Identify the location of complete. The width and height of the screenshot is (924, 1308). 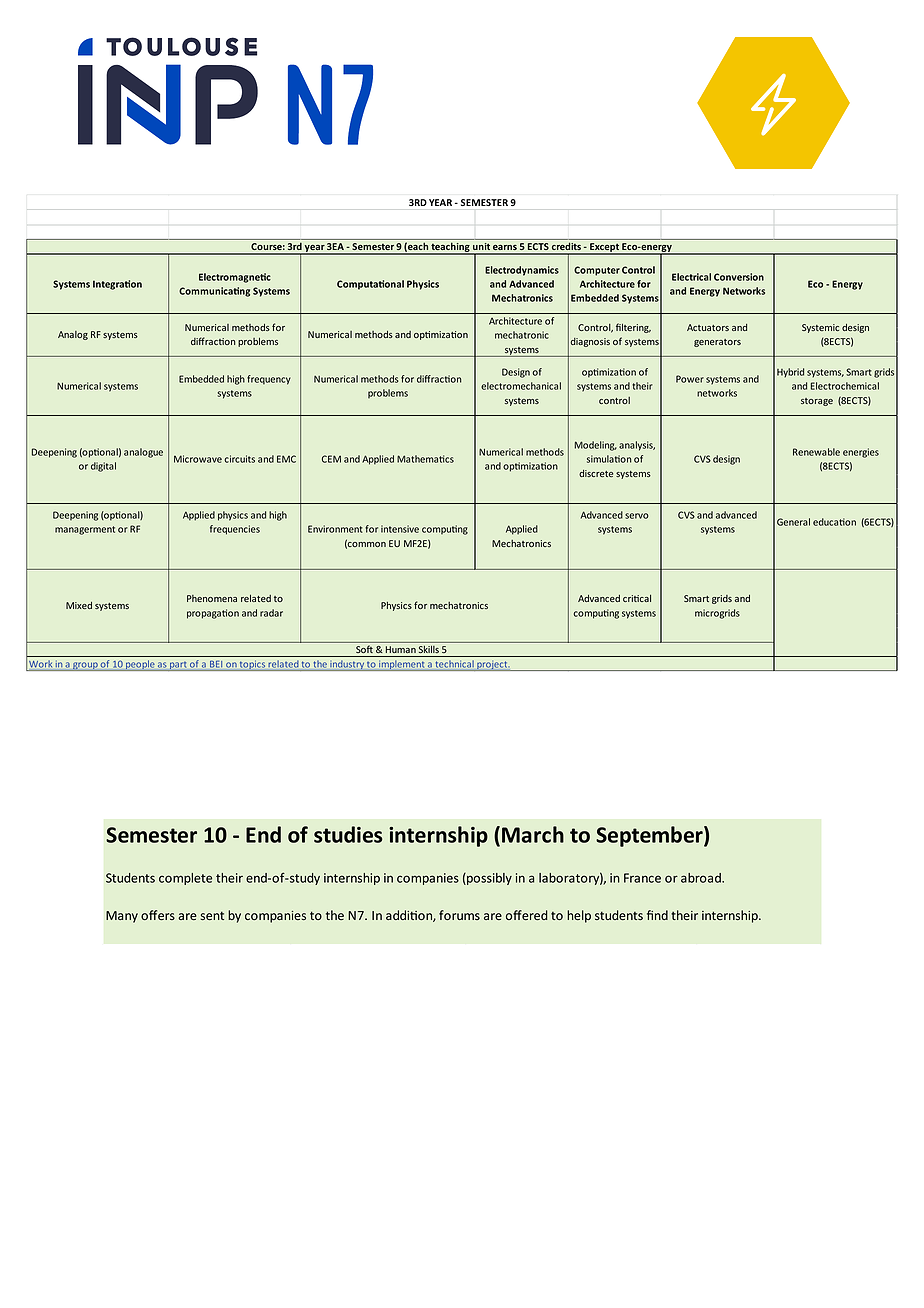
(185, 879).
